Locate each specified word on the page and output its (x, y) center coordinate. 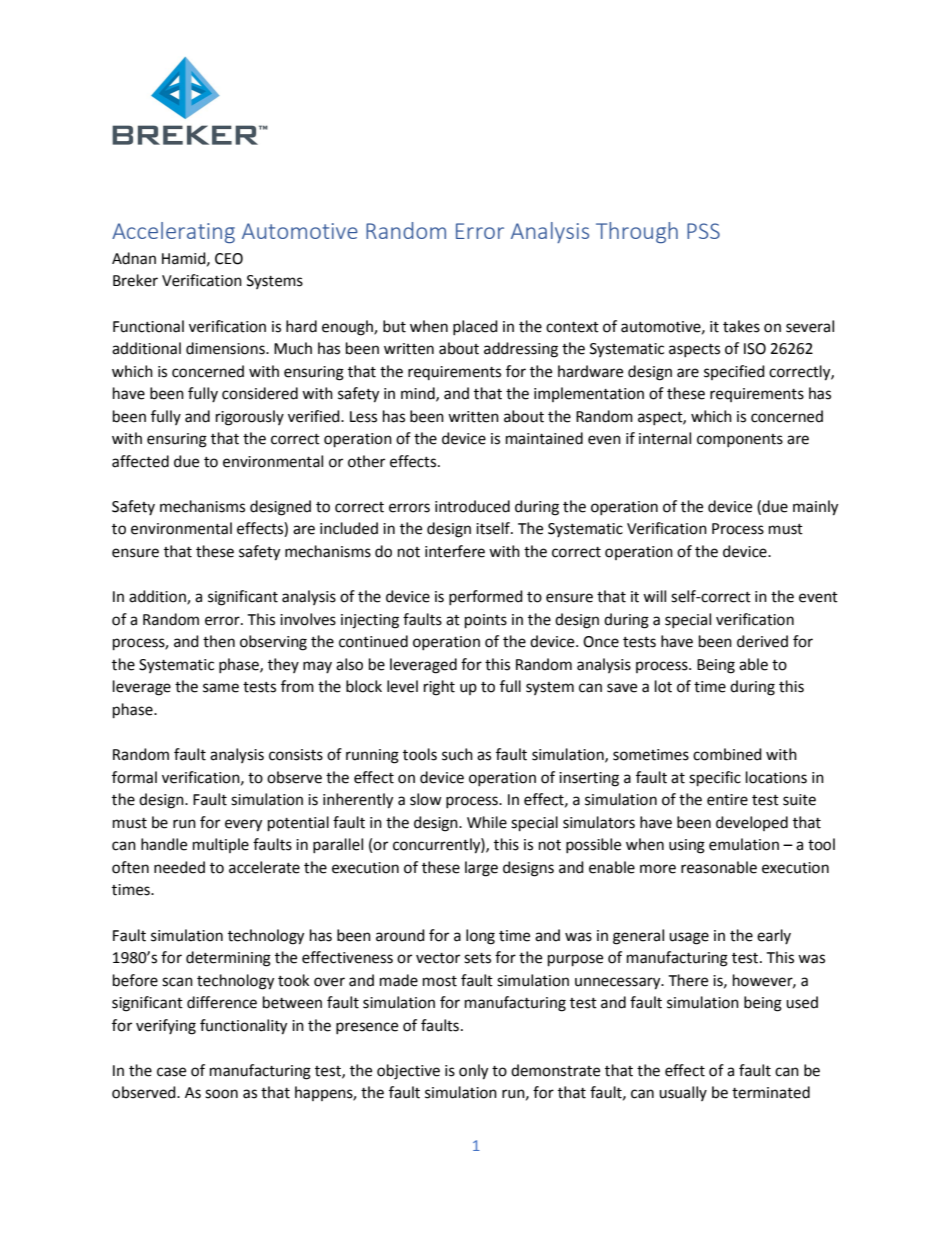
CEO (229, 259)
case (171, 1072)
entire (727, 800)
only (473, 1072)
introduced (472, 506)
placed (475, 327)
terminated (771, 1092)
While (487, 822)
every (243, 825)
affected (140, 461)
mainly (815, 508)
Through (637, 232)
